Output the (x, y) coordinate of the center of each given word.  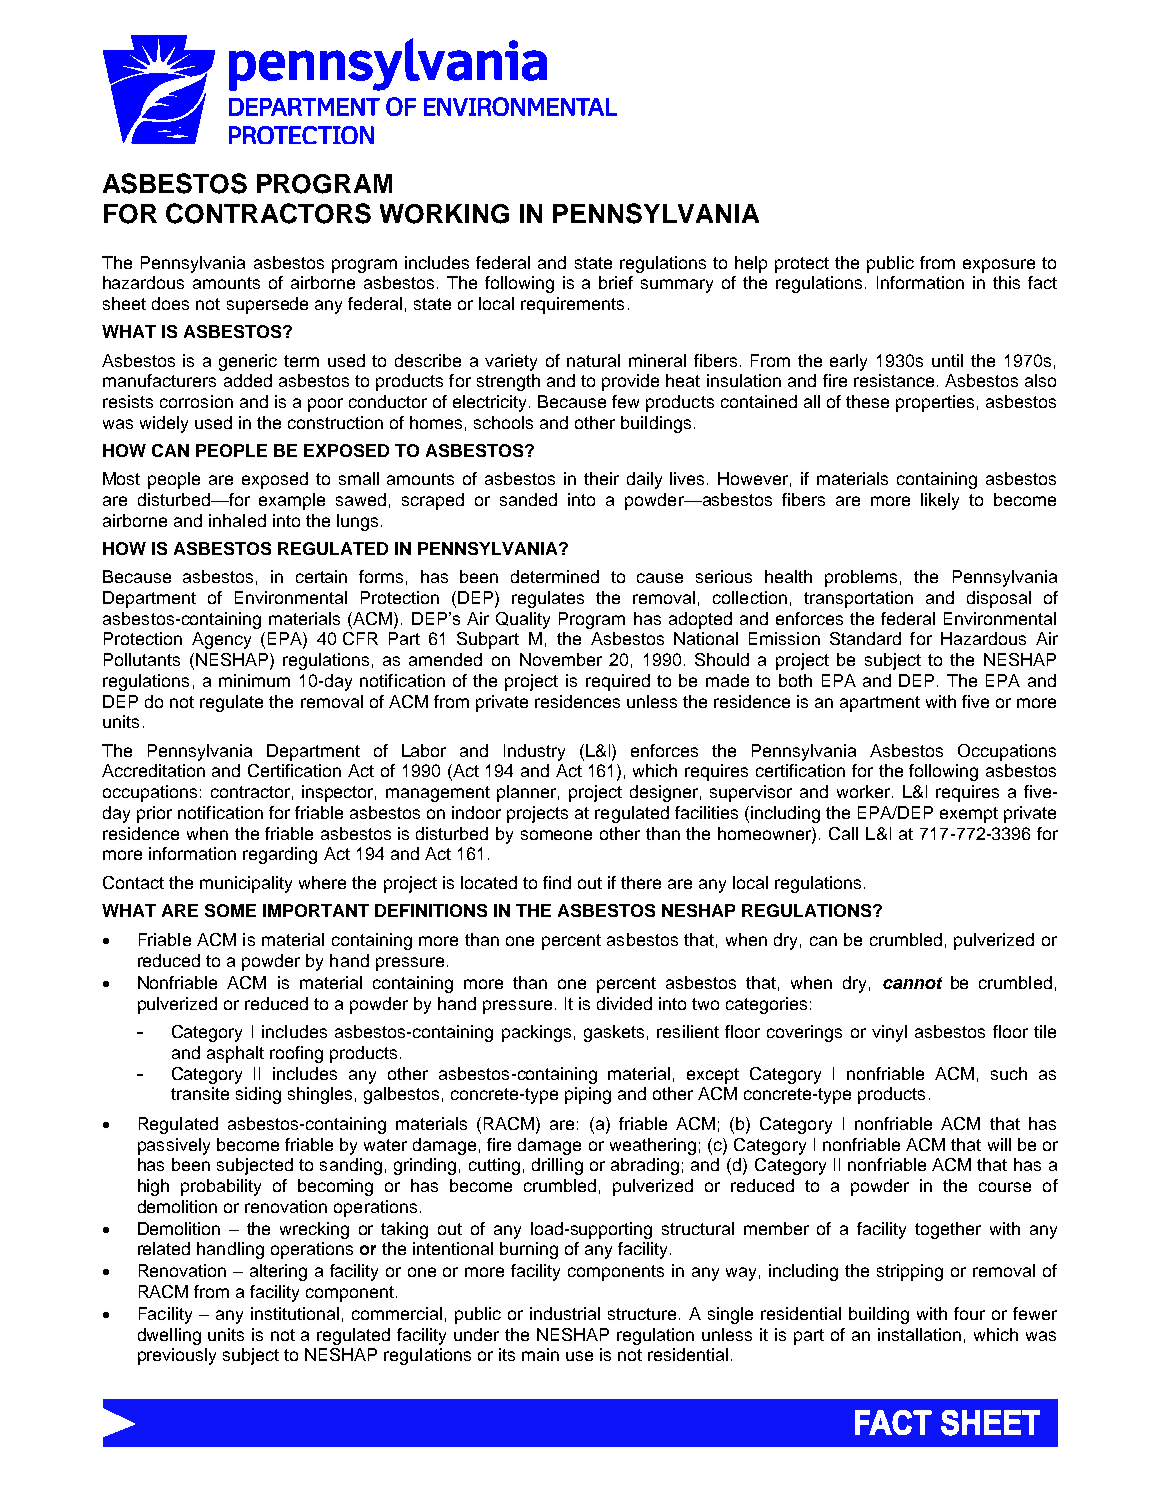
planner (528, 793)
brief (616, 282)
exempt (969, 815)
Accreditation (153, 770)
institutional (295, 1313)
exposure (999, 266)
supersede (267, 305)
